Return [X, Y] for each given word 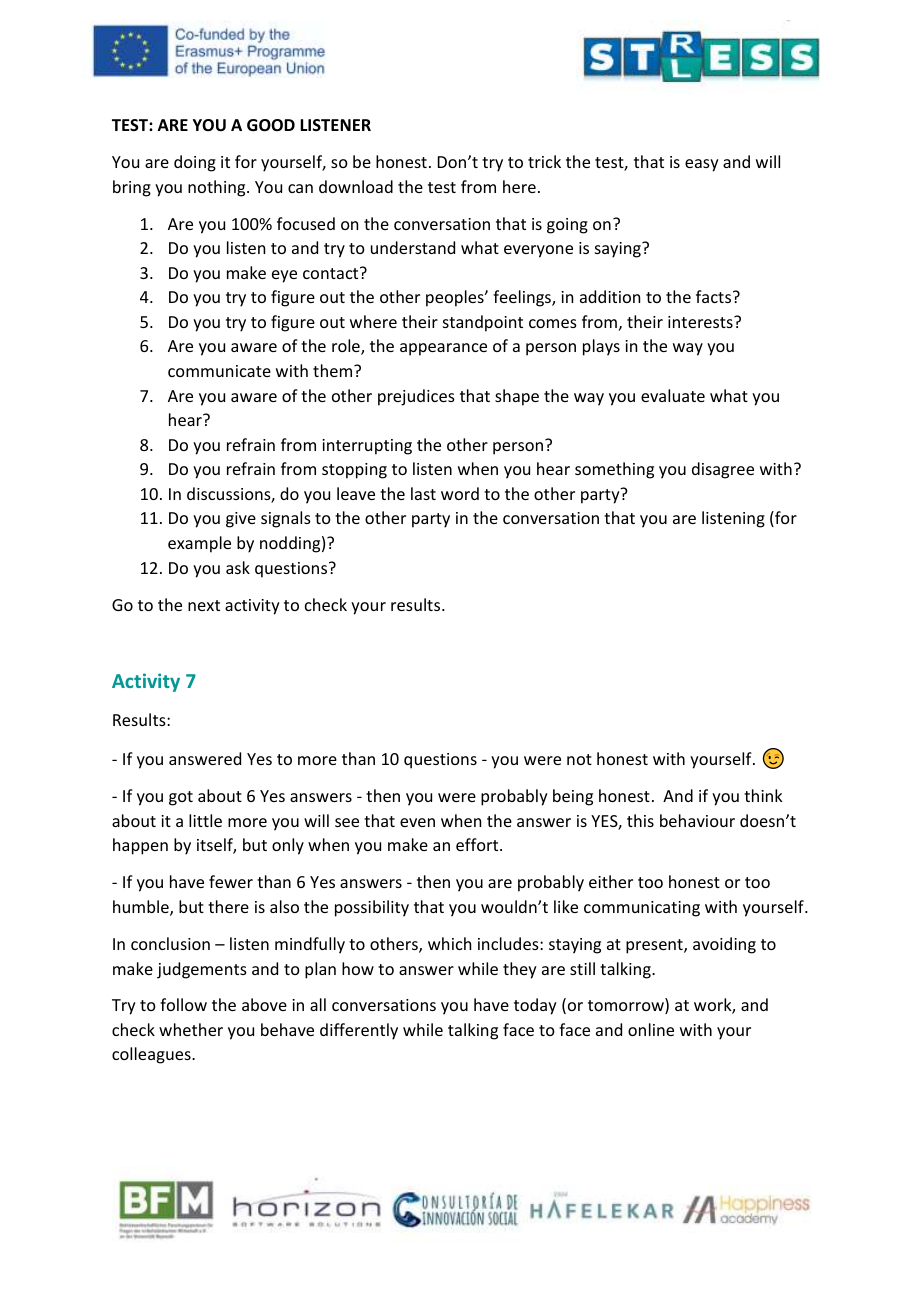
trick [544, 161]
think [763, 795]
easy [702, 165]
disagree [723, 470]
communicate [219, 371]
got [181, 798]
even [417, 822]
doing [195, 163]
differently [359, 1031]
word [460, 493]
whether [191, 1029]
